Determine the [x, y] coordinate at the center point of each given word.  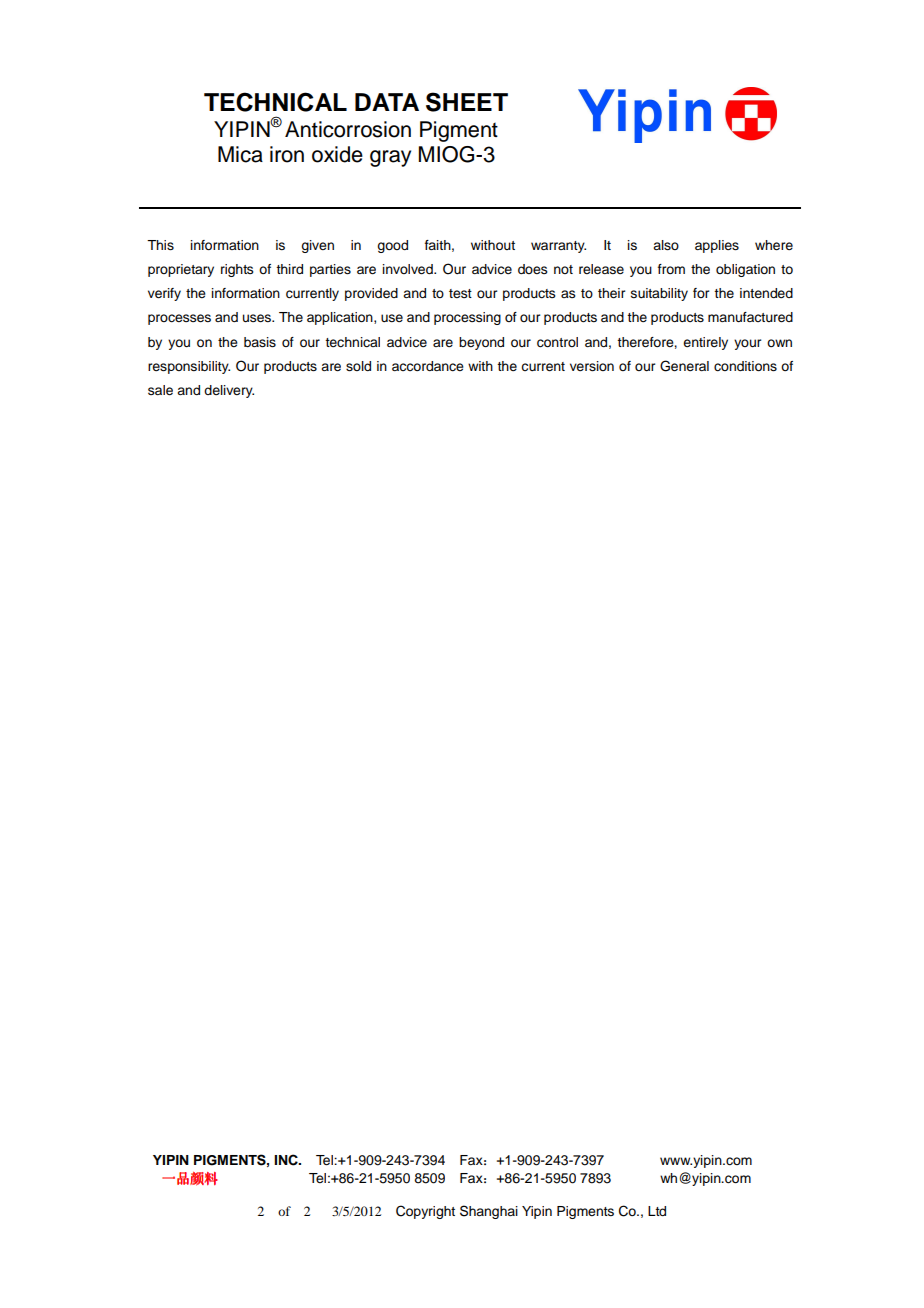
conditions [745, 366]
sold [358, 366]
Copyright [425, 1212]
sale [160, 390]
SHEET [467, 102]
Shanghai [489, 1212]
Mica [240, 154]
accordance [428, 366]
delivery [229, 391]
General [684, 366]
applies [717, 246]
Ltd [657, 1211]
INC [287, 1160]
